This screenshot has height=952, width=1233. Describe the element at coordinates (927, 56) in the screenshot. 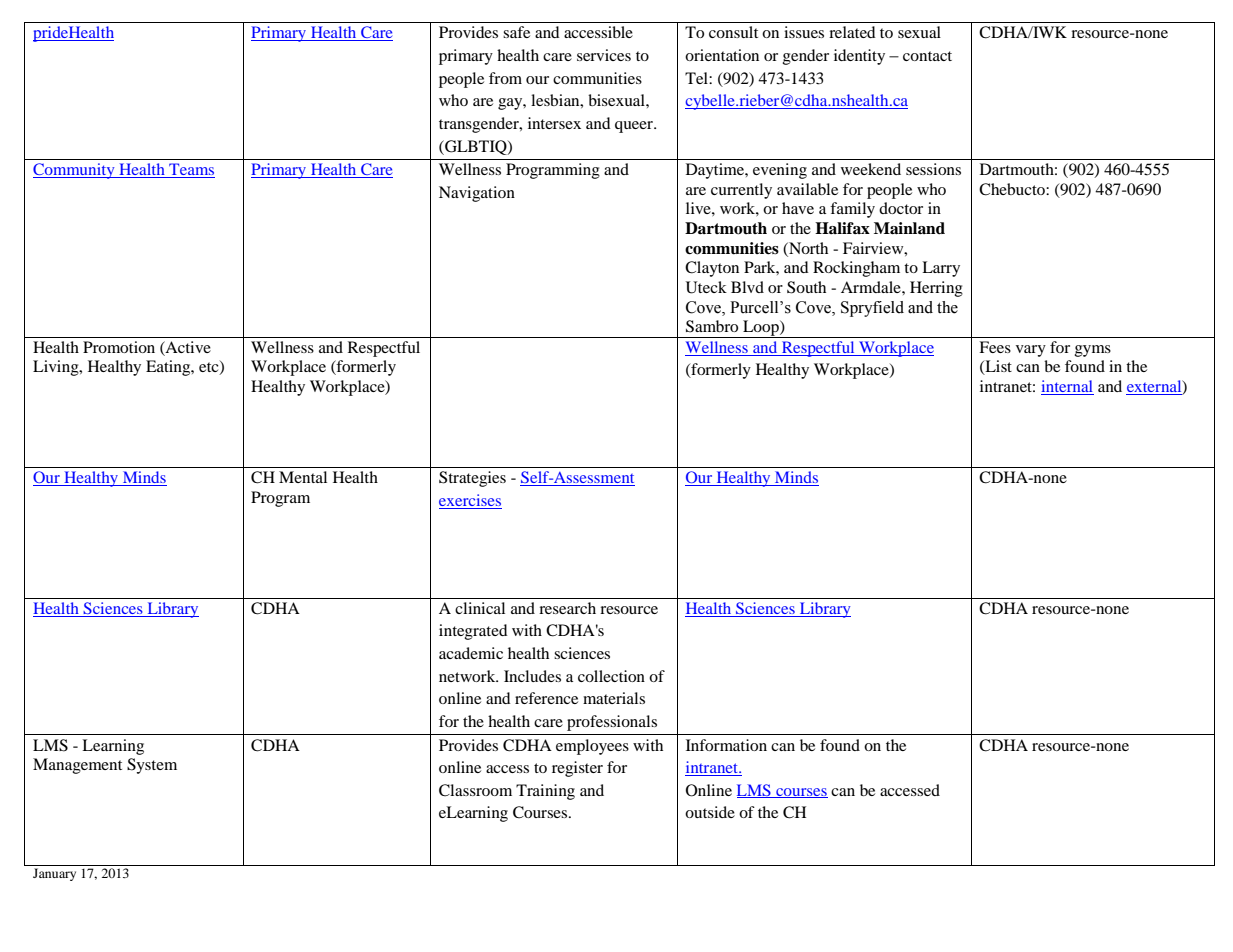

I see `contact` at that location.
